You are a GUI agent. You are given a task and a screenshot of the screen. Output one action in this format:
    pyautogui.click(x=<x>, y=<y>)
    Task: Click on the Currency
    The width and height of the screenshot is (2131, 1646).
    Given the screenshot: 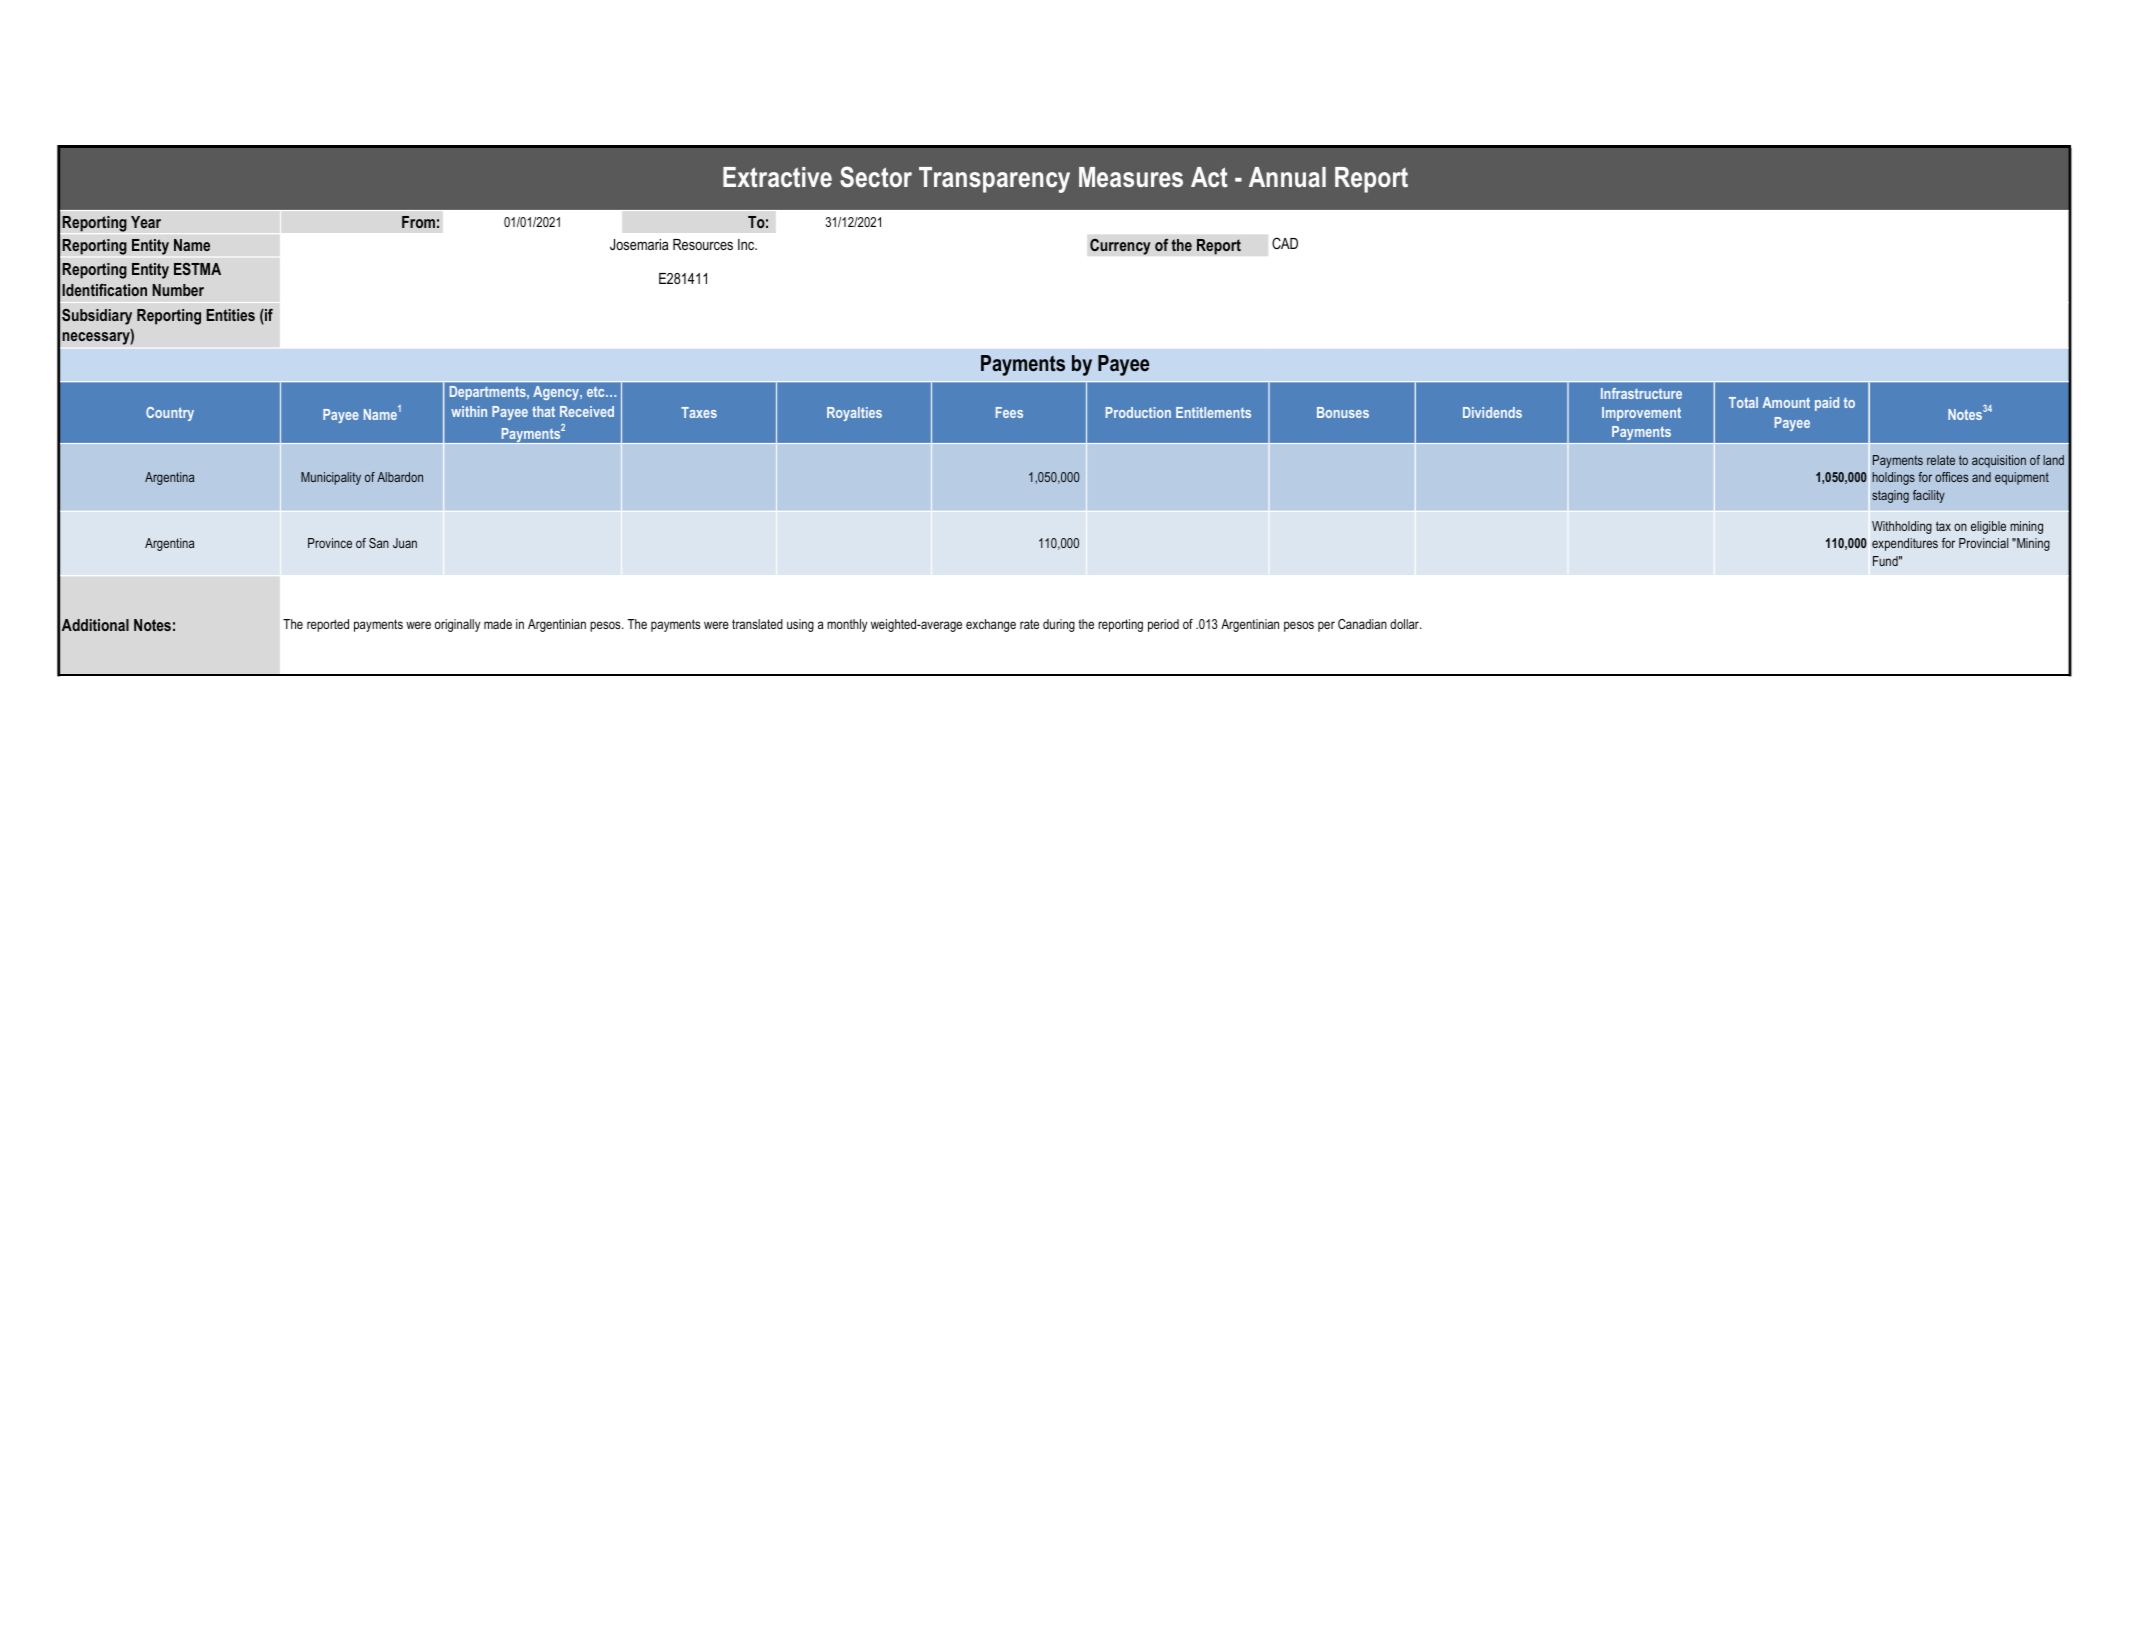 What is the action you would take?
    pyautogui.click(x=1120, y=246)
